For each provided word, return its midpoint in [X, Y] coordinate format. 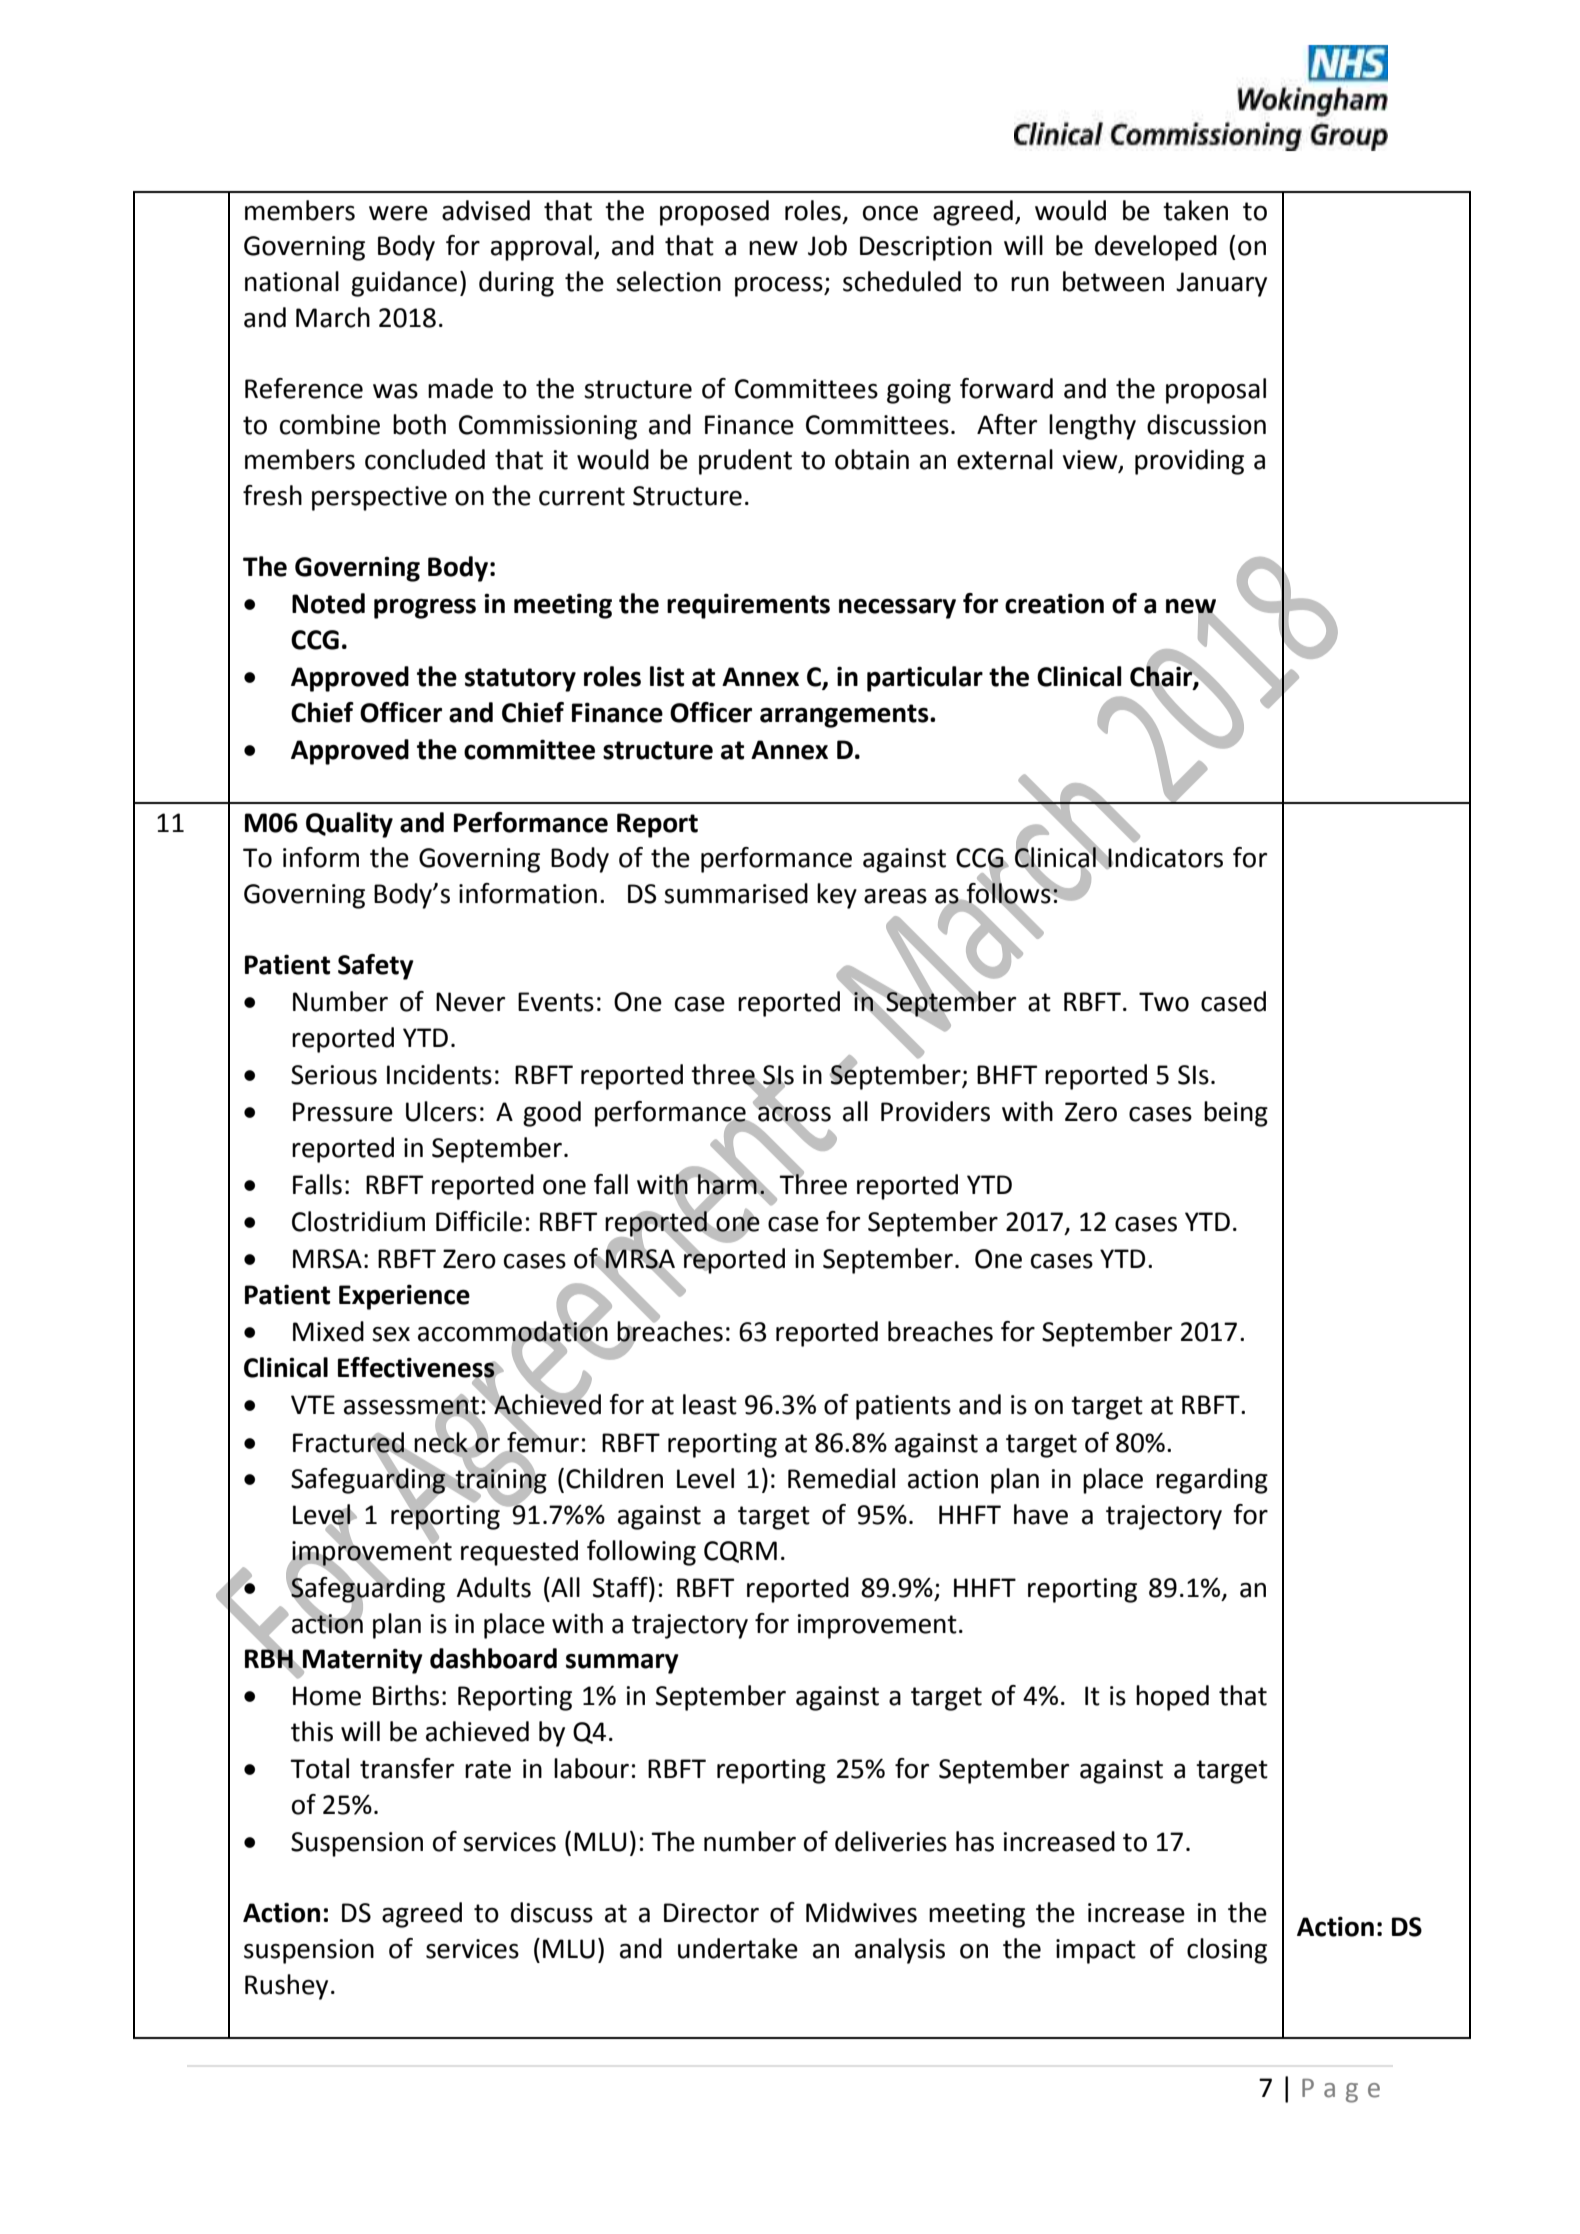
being [1236, 1114]
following [641, 1553]
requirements [748, 606]
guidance [404, 284]
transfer [407, 1768]
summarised [736, 893]
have [1041, 1514]
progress [425, 609]
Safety [376, 967]
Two [1164, 1002]
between [1113, 281]
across [793, 1114]
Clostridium [358, 1221]
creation [1054, 603]
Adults [493, 1587]
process [780, 287]
